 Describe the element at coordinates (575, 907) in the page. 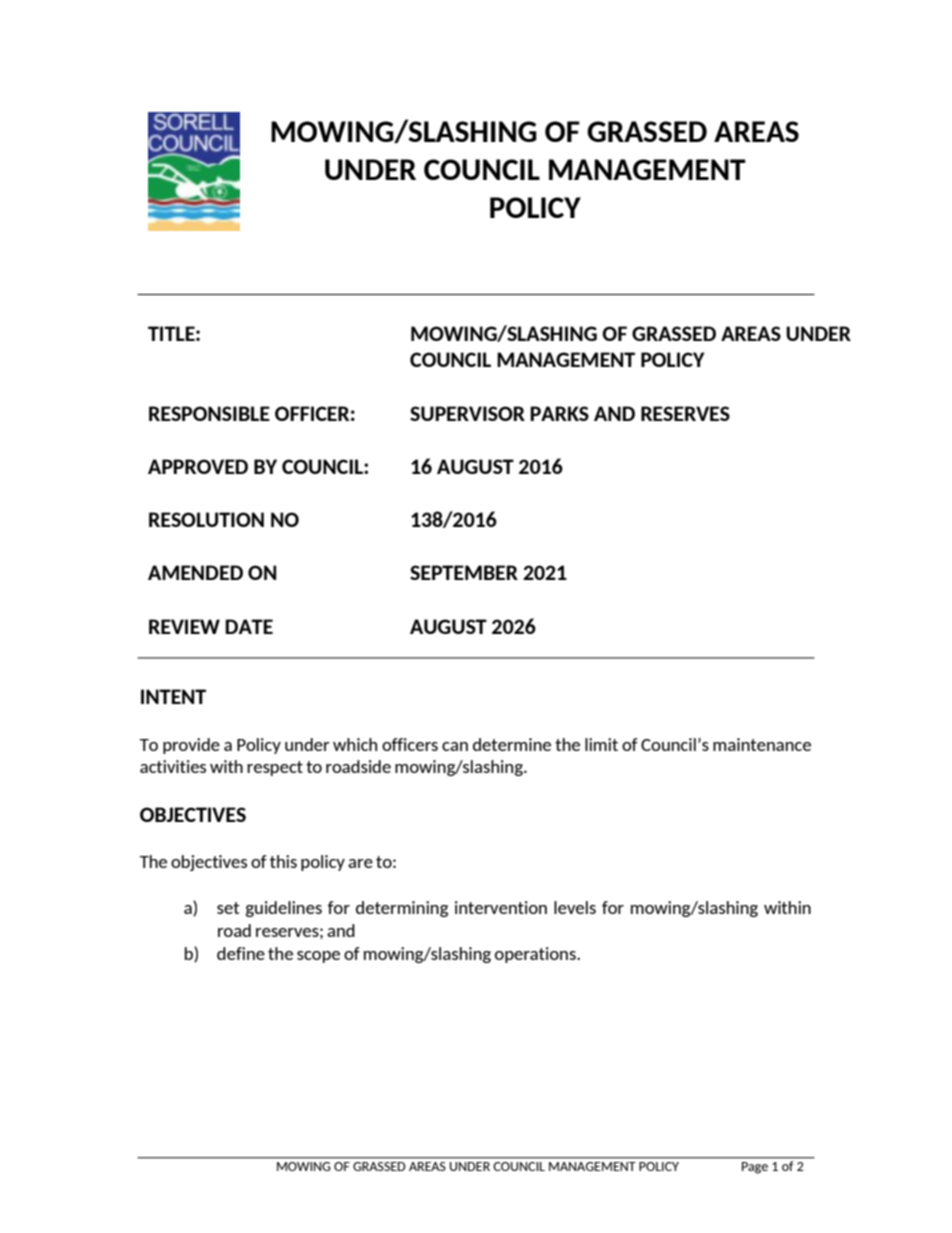

I see `levels` at that location.
